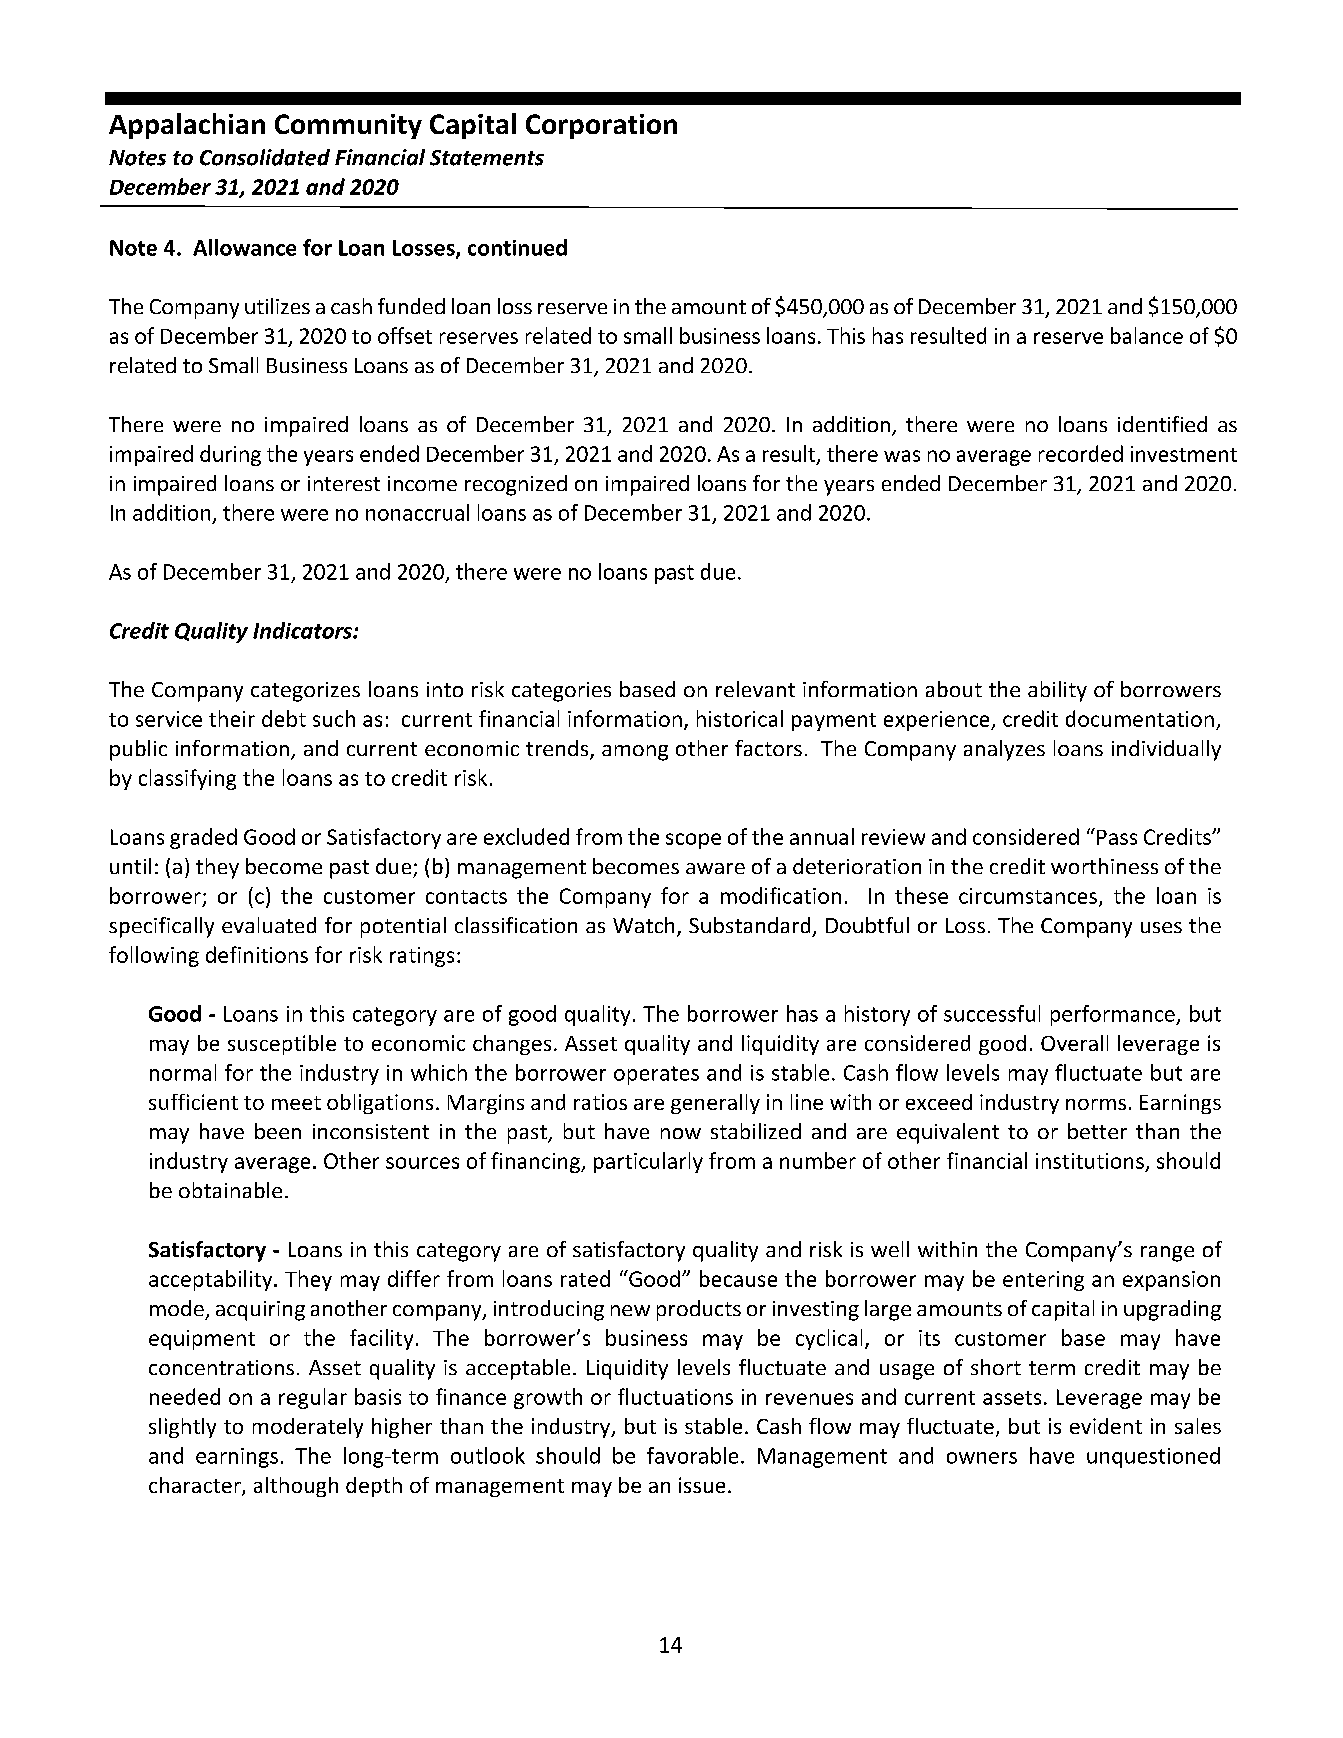 The width and height of the image is (1343, 1738). What do you see at coordinates (1147, 335) in the image?
I see `balance` at bounding box center [1147, 335].
